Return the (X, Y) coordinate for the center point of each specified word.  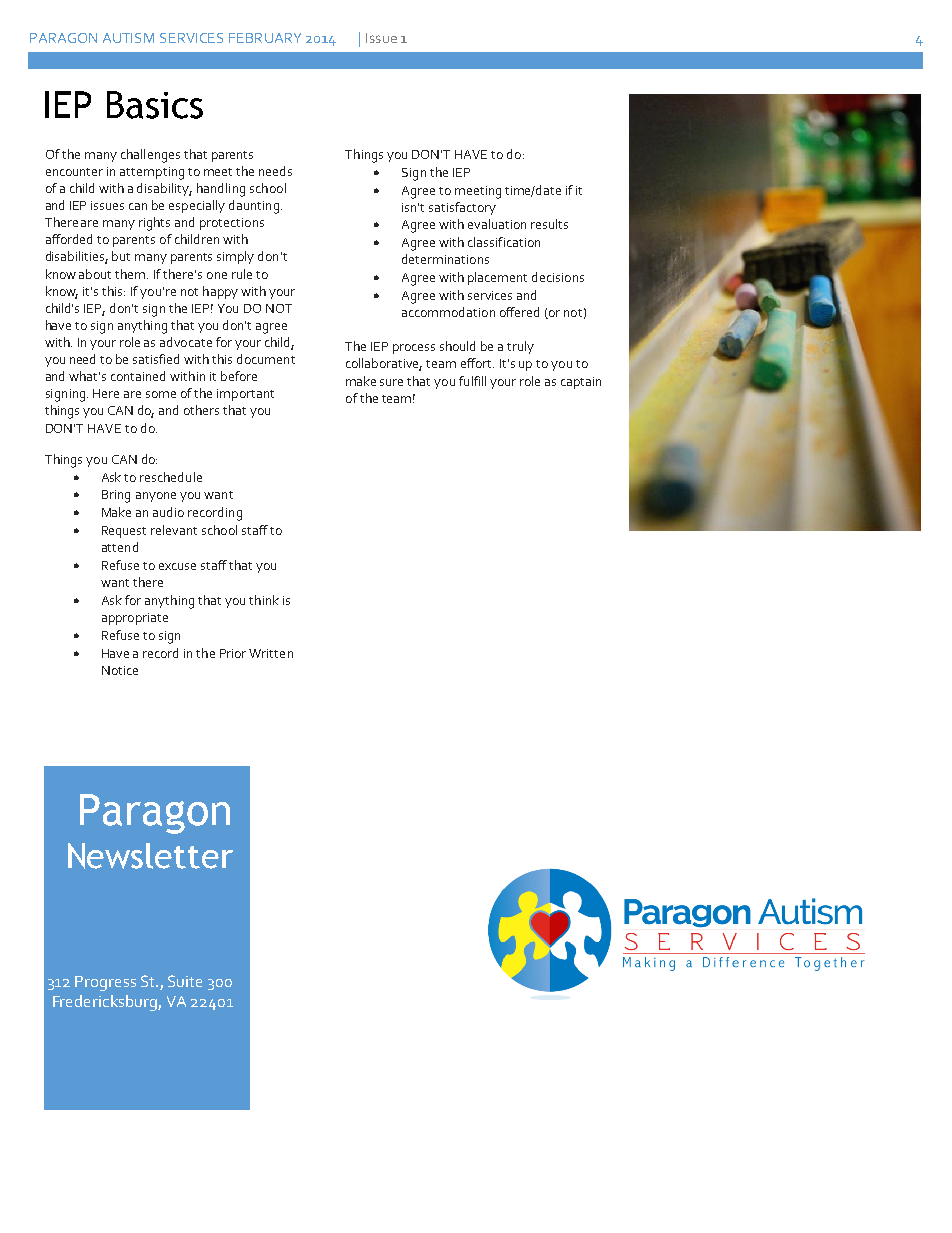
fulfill (472, 381)
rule (242, 274)
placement (497, 278)
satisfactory (462, 208)
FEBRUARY (265, 38)
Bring (116, 496)
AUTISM (128, 38)
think (264, 600)
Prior (233, 653)
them (131, 274)
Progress (105, 983)
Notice (120, 670)
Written (271, 653)
